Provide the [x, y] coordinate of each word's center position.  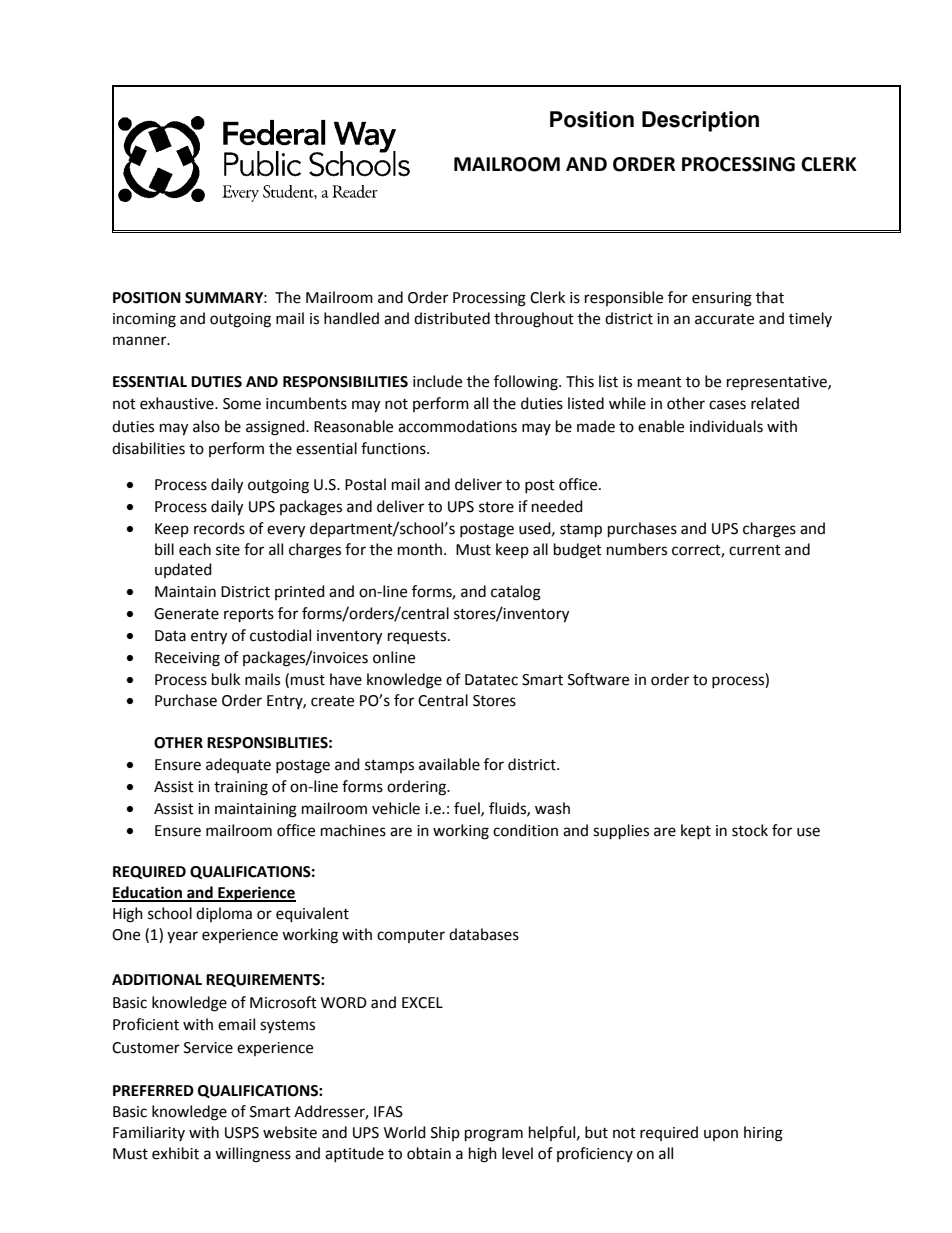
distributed [452, 318]
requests [418, 637]
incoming [144, 320]
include [437, 381]
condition [525, 830]
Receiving [187, 659]
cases [727, 405]
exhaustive [178, 403]
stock [750, 830]
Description [700, 121]
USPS [242, 1133]
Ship [445, 1133]
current [755, 550]
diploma [224, 914]
